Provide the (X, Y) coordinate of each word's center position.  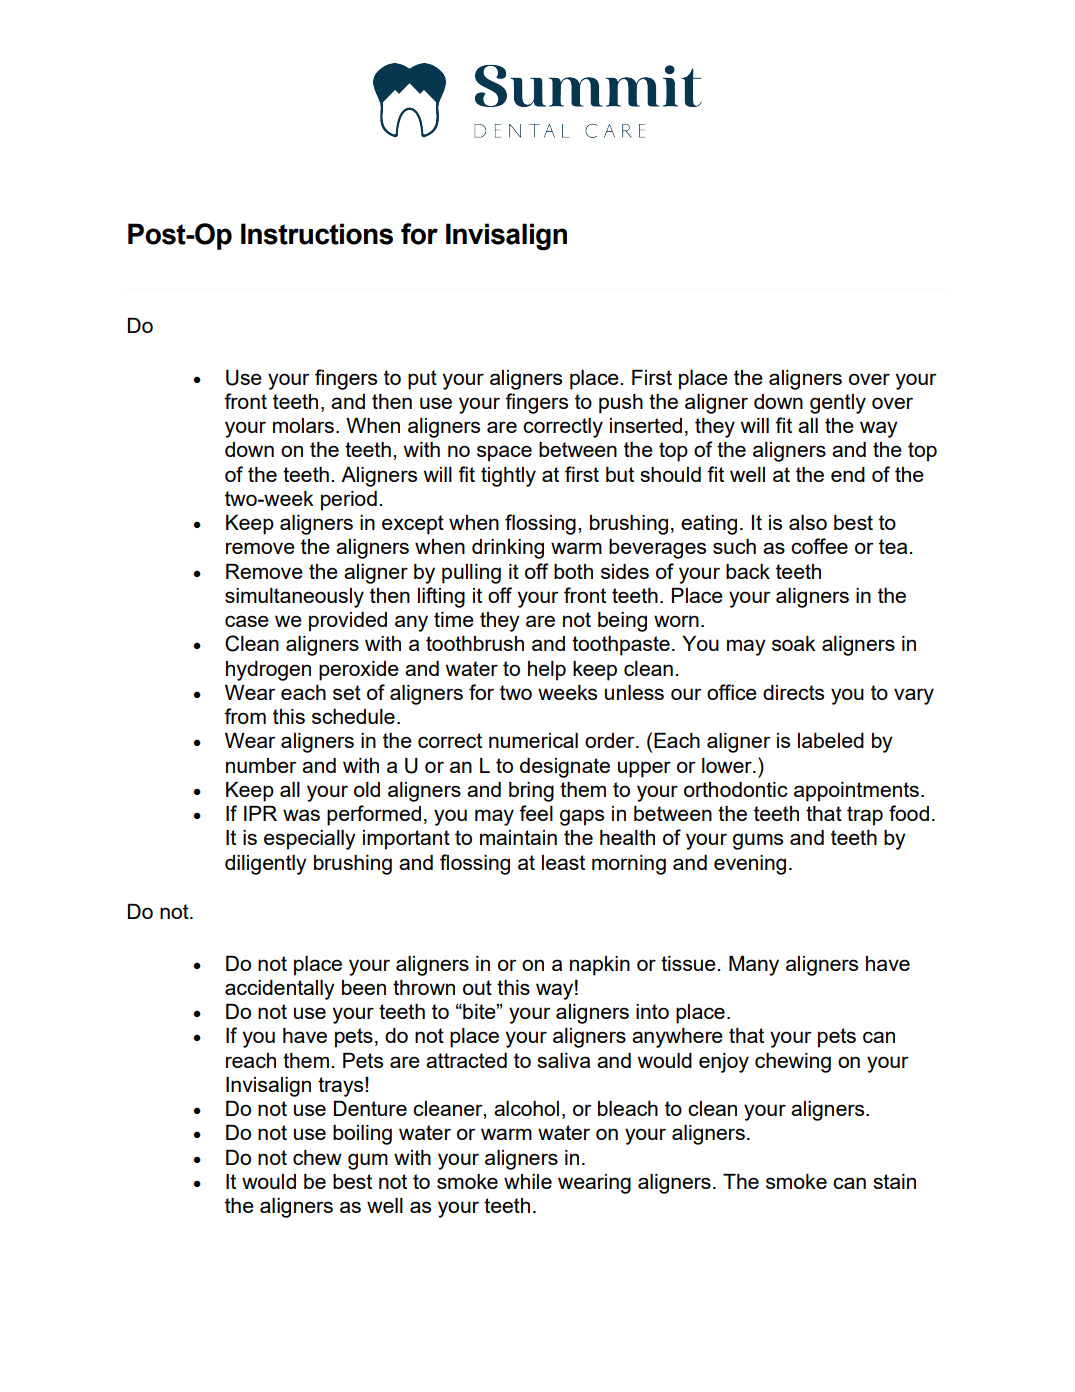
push (621, 404)
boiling (362, 1135)
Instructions (317, 234)
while (528, 1181)
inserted (646, 425)
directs (793, 692)
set (347, 692)
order (611, 740)
